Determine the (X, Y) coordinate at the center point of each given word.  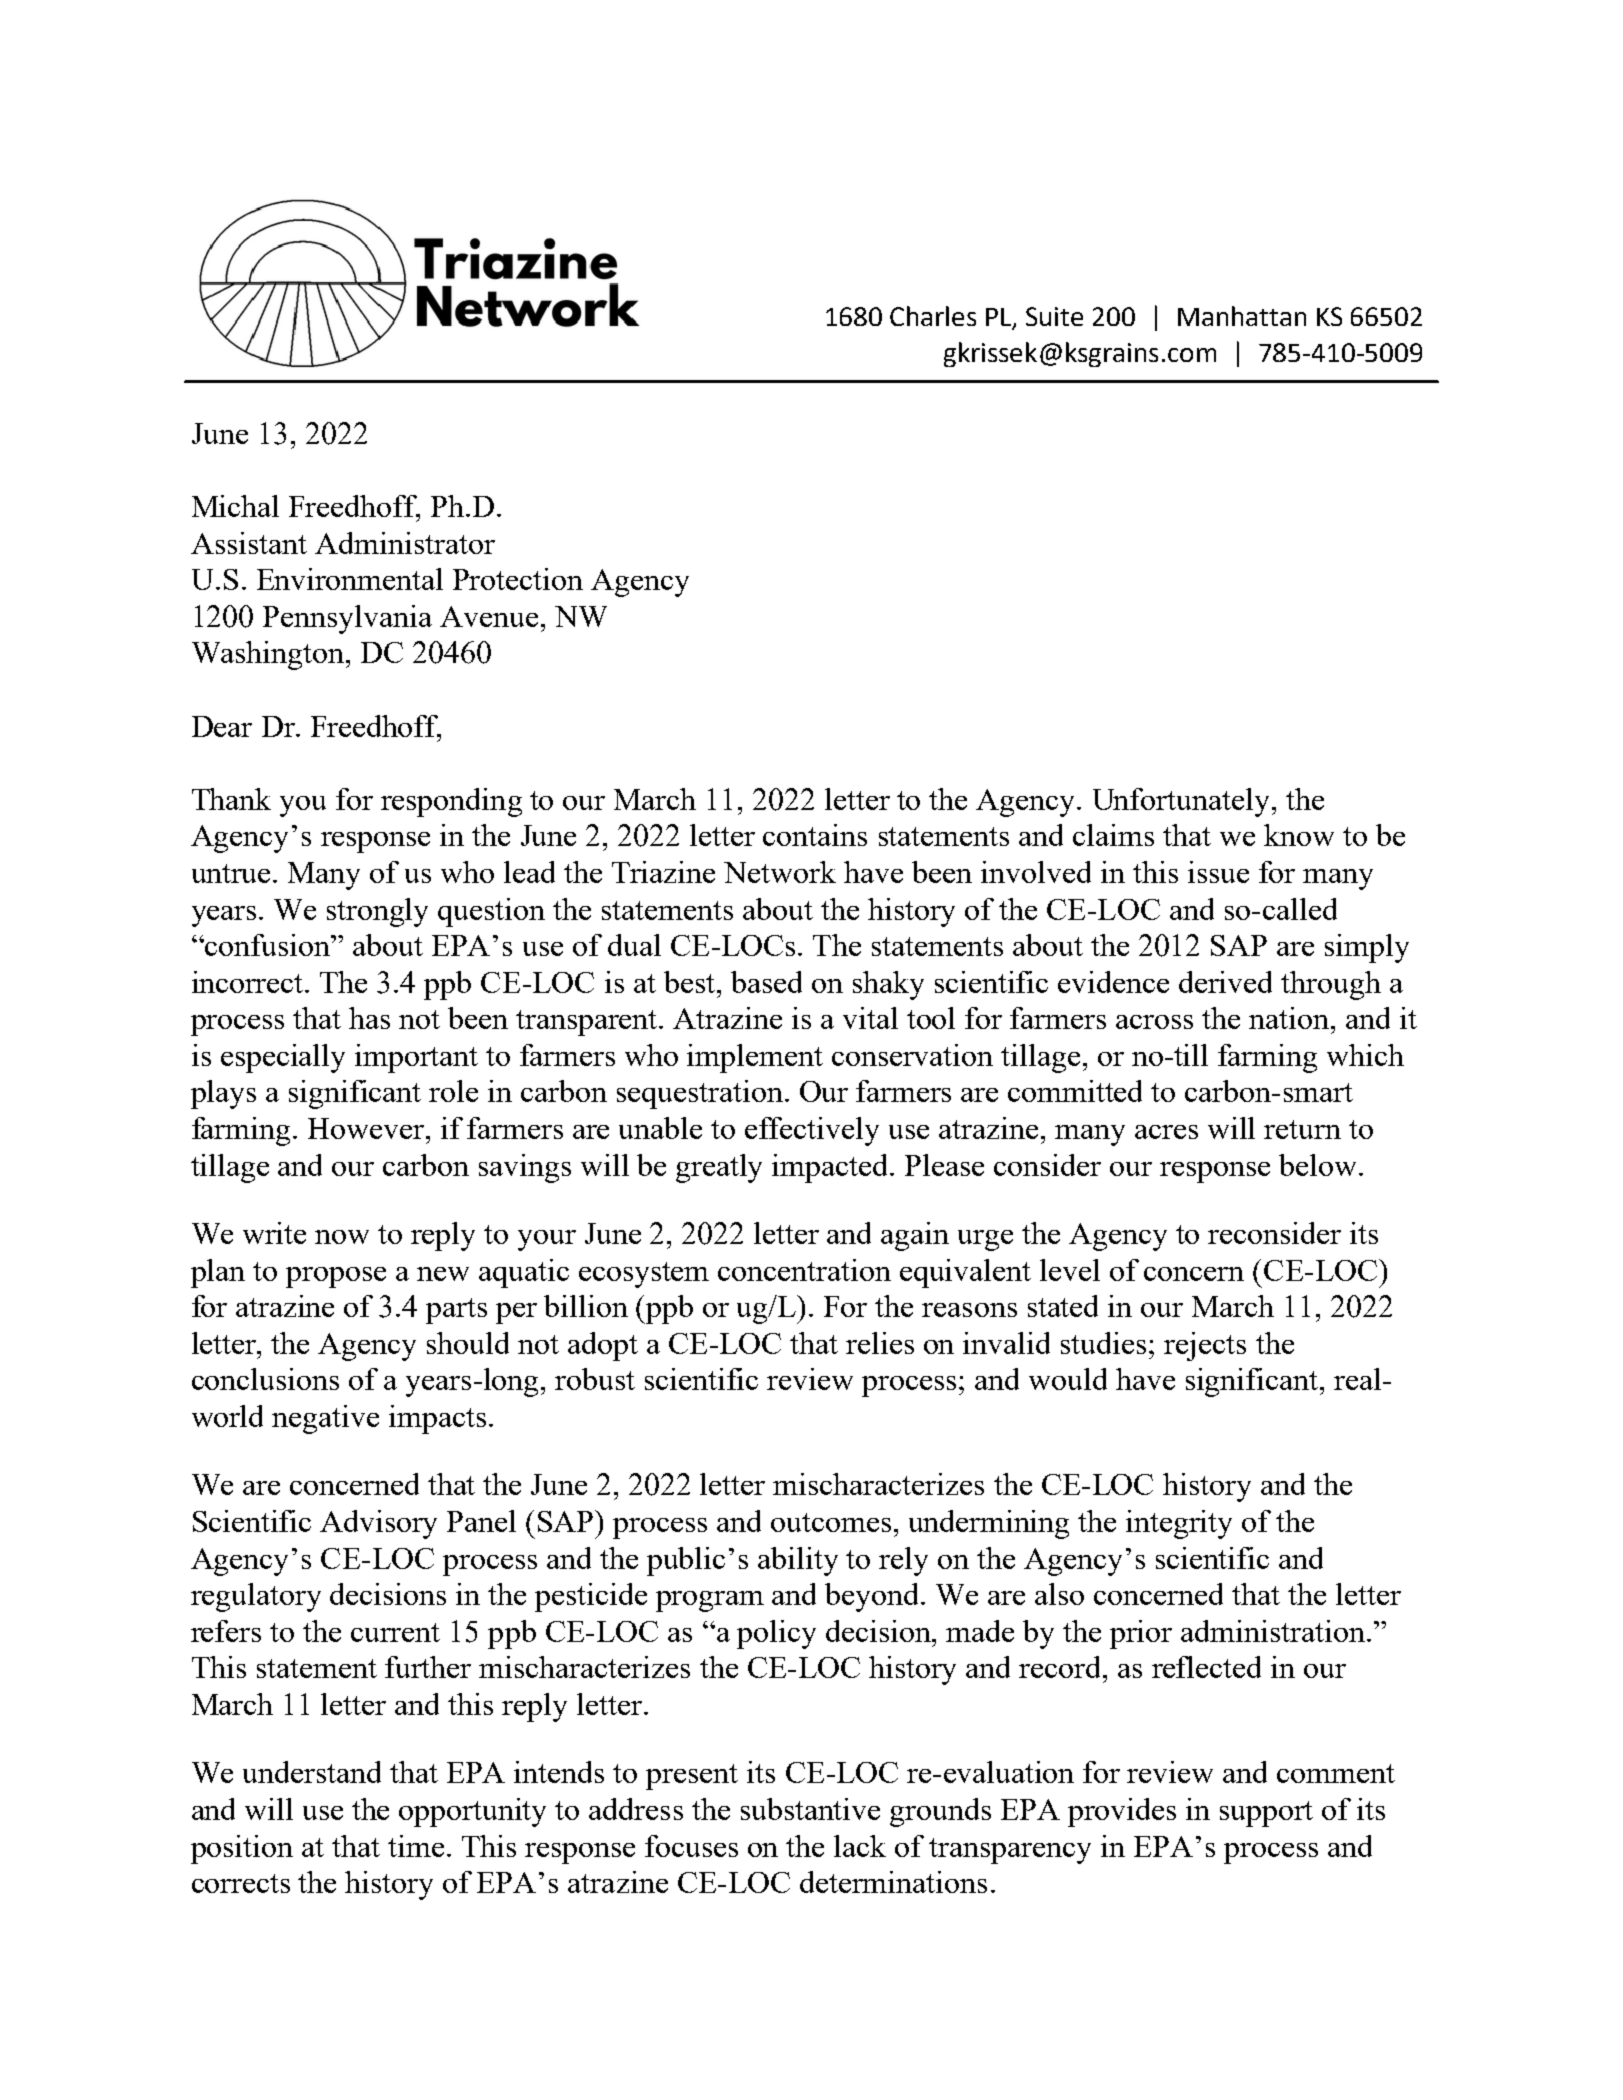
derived (1225, 982)
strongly (377, 912)
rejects (1205, 1346)
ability (798, 1561)
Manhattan (1242, 316)
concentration (804, 1270)
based (766, 982)
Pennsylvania (347, 619)
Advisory (378, 1524)
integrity (1179, 1524)
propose (336, 1277)
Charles (933, 316)
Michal (235, 506)
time (416, 1846)
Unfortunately (1181, 802)
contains (815, 835)
